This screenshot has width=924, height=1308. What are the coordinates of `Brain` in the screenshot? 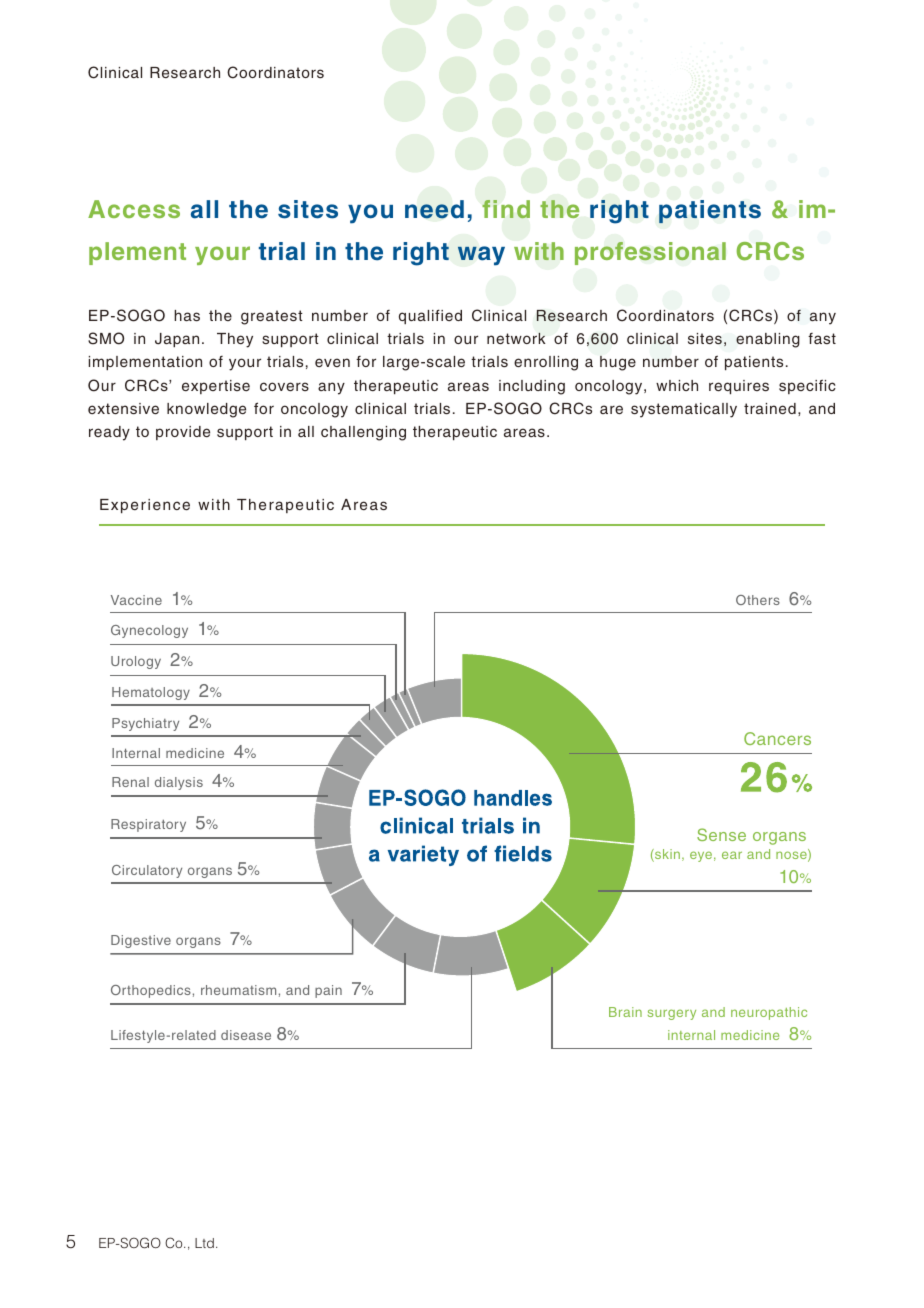 It's located at (625, 1012).
